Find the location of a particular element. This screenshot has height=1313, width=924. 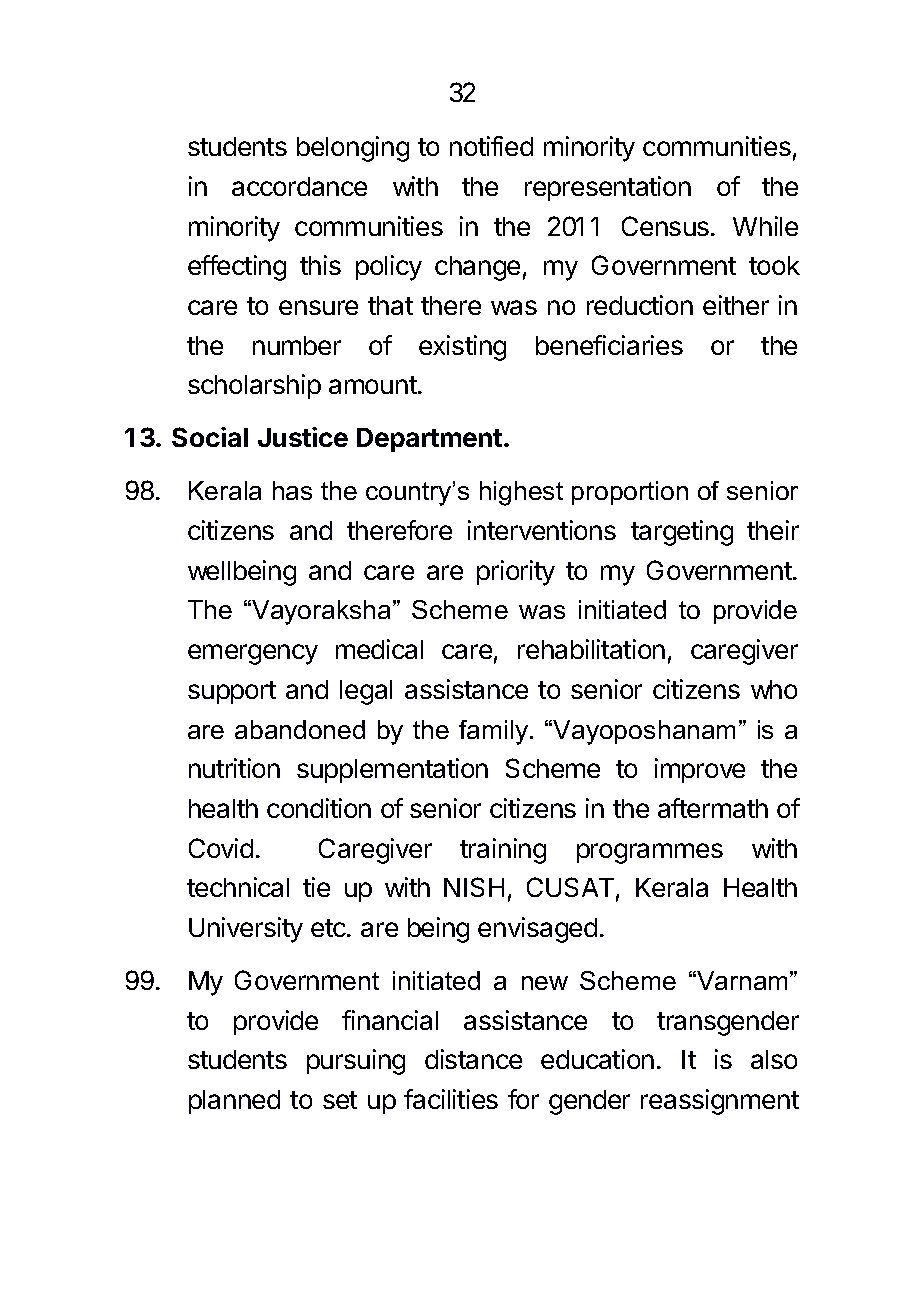

existing is located at coordinates (462, 348).
